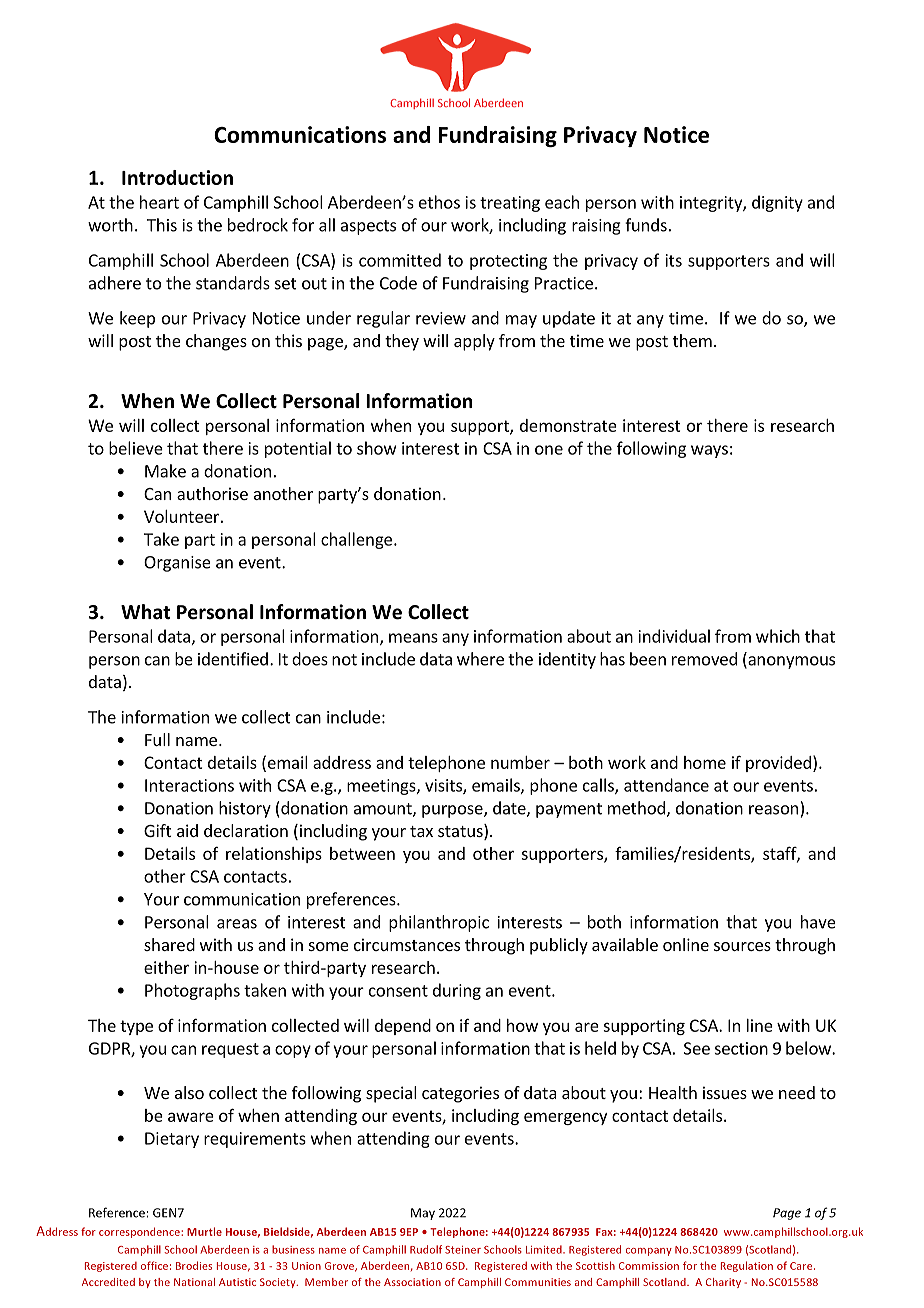  What do you see at coordinates (777, 203) in the screenshot?
I see `dignity` at bounding box center [777, 203].
